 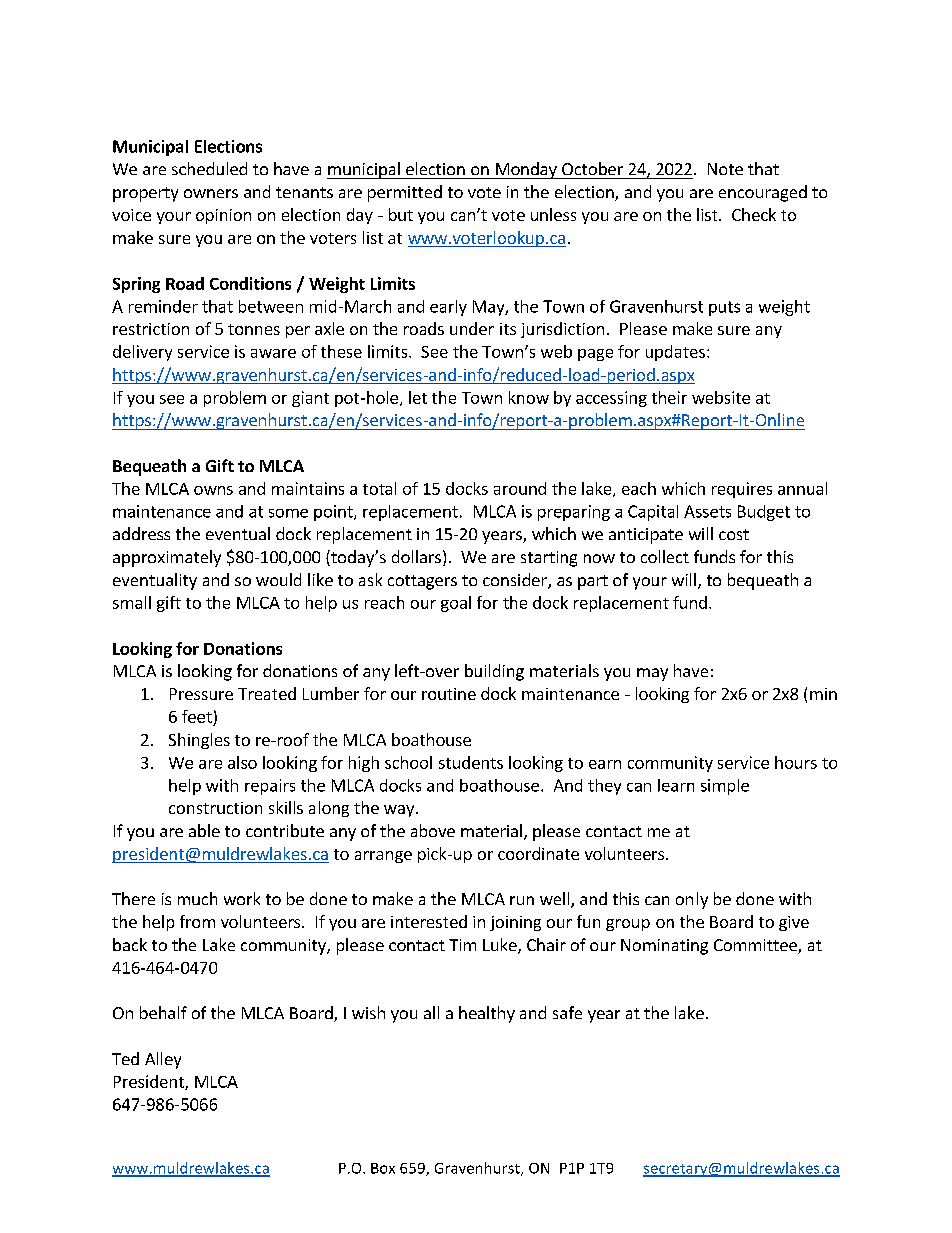 I want to click on Box, so click(x=383, y=1168).
